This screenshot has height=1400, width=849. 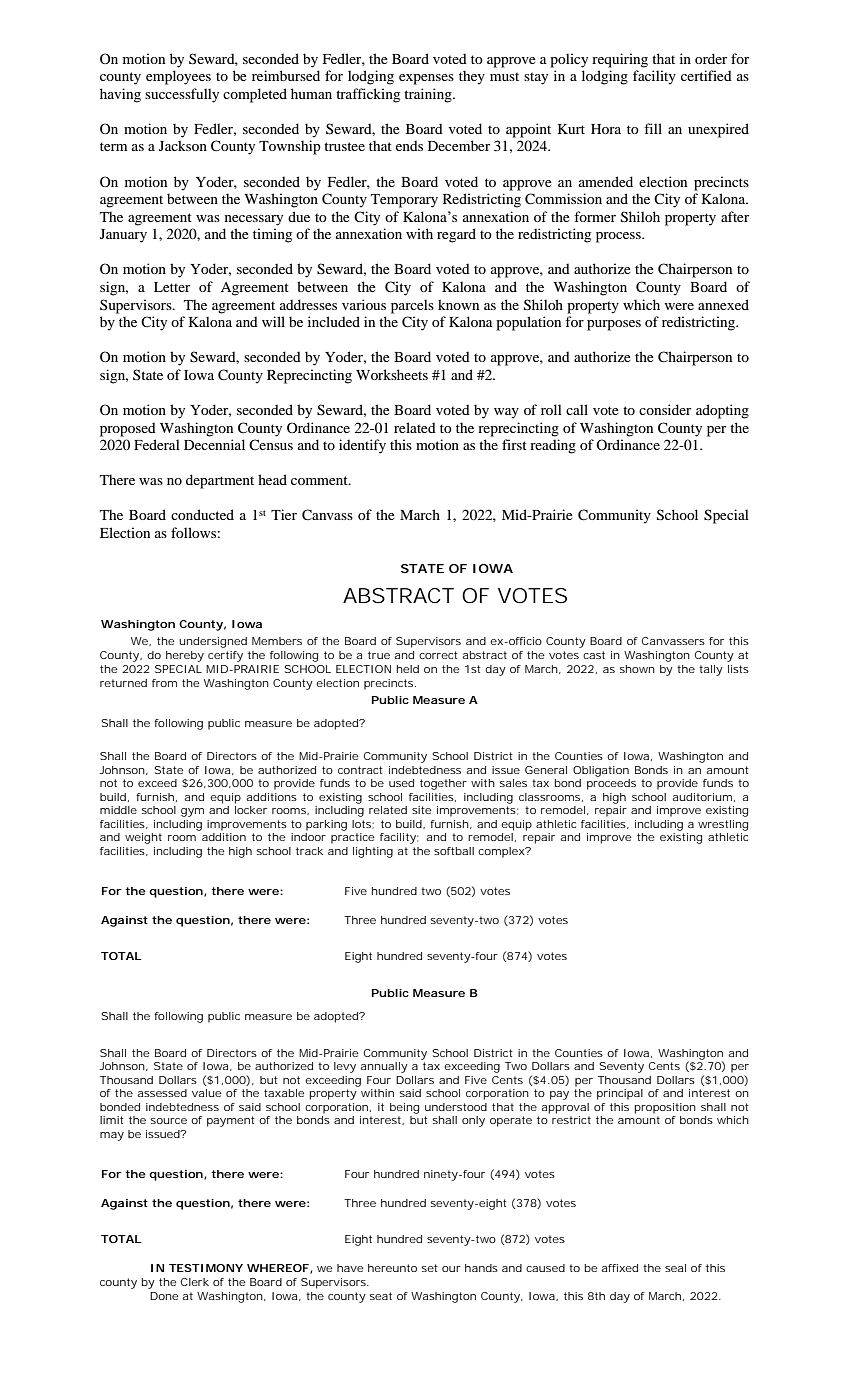 What do you see at coordinates (206, 1268) in the screenshot?
I see `TESTIMONY` at bounding box center [206, 1268].
